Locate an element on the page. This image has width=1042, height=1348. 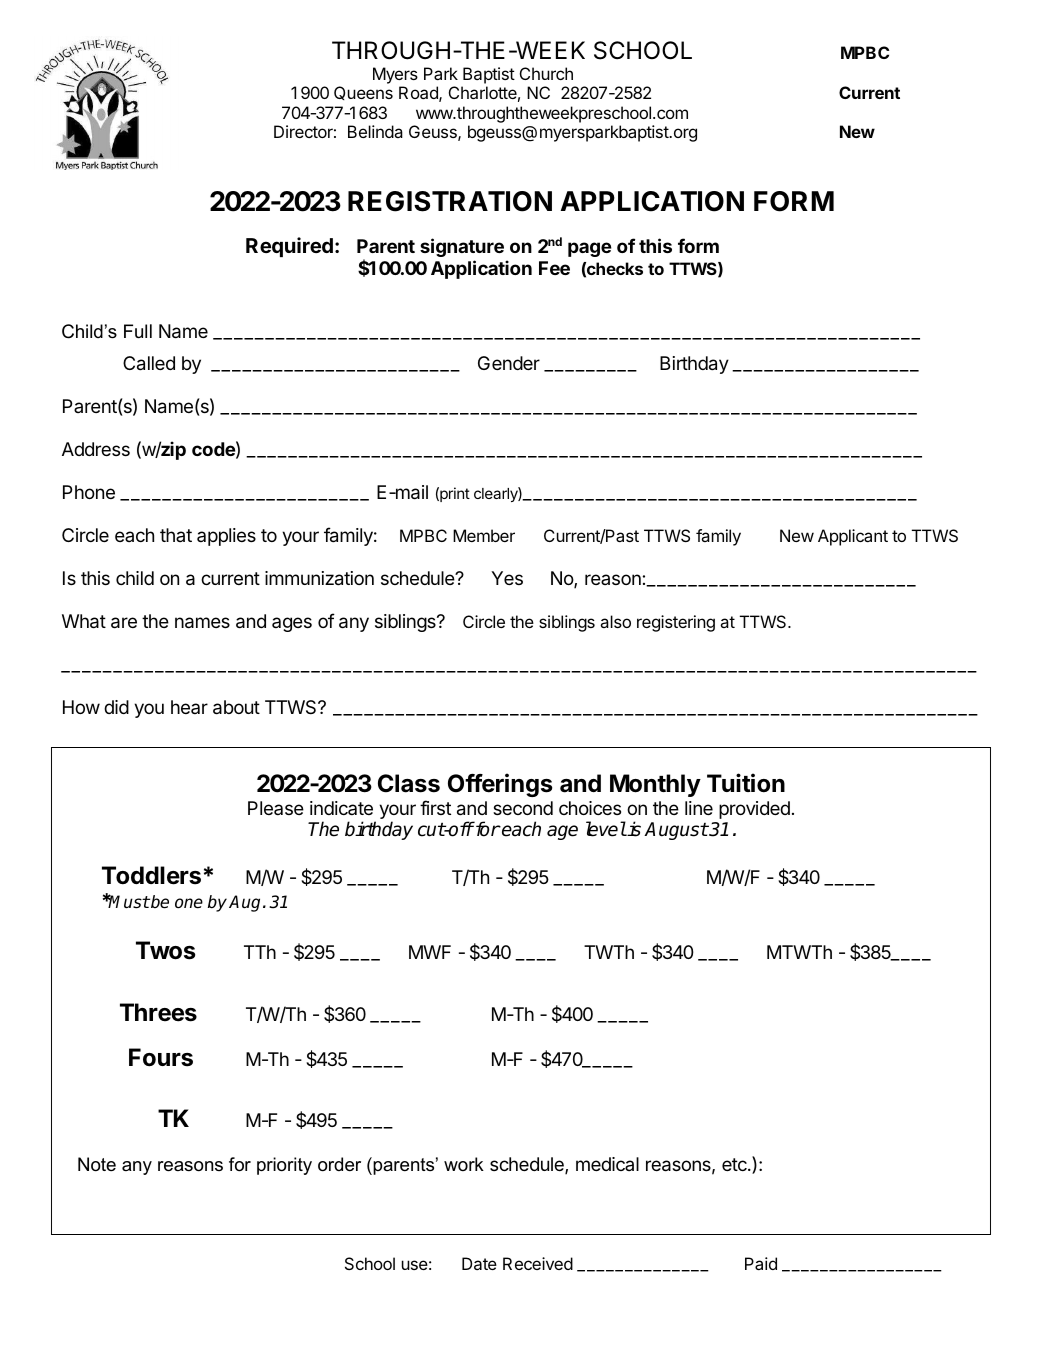
Yes is located at coordinates (507, 578).
